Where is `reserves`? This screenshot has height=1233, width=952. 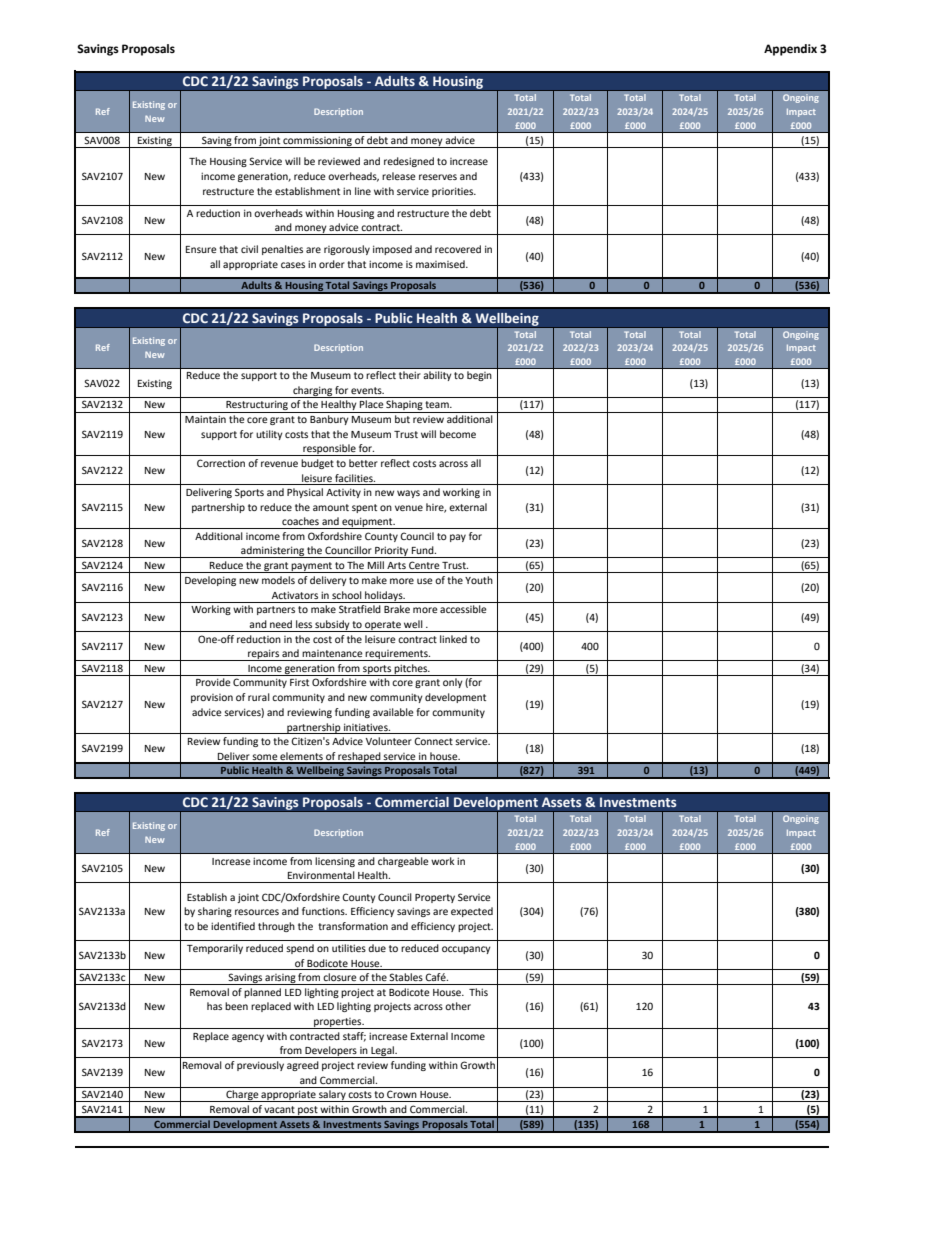 reserves is located at coordinates (438, 177).
